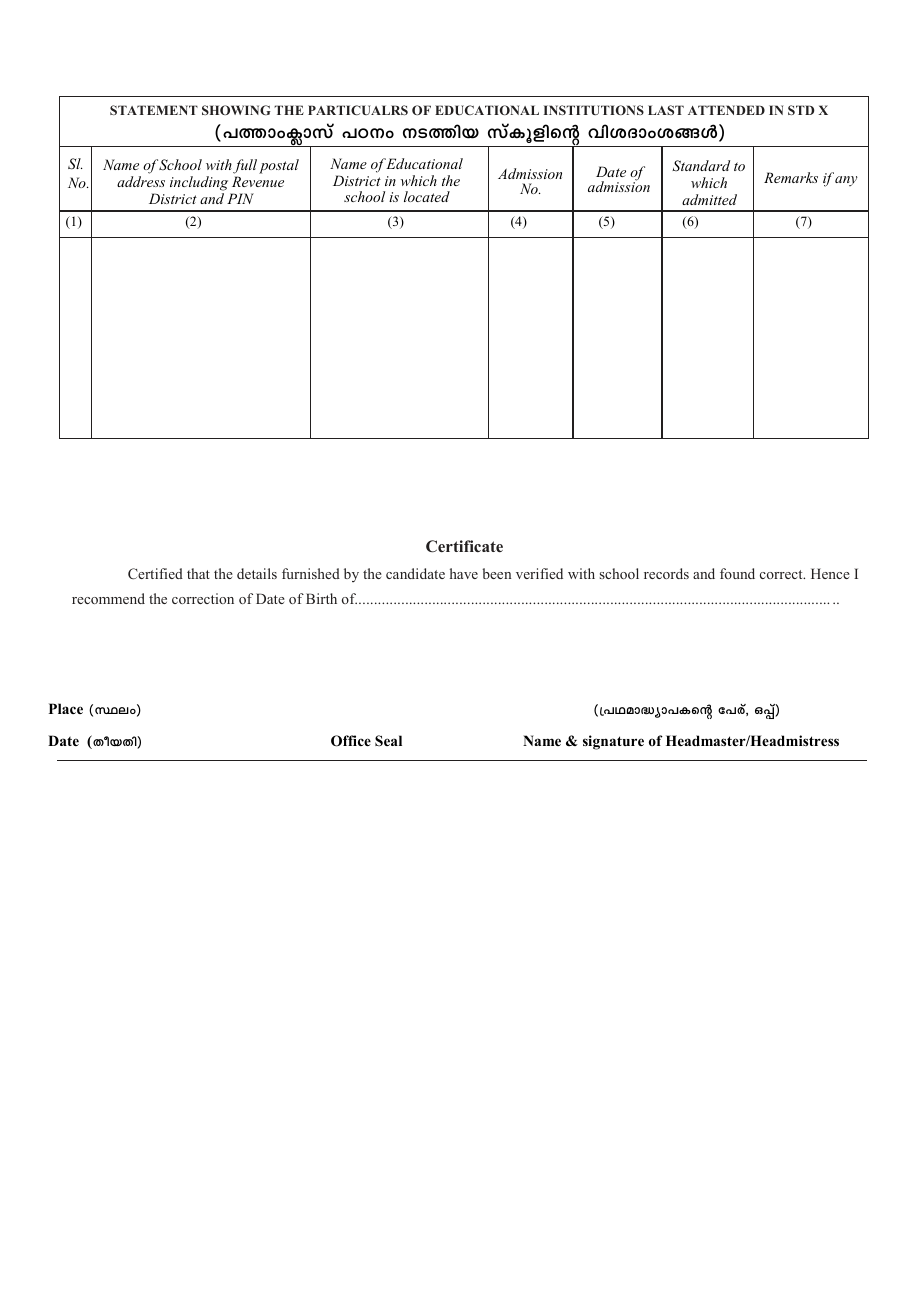 The width and height of the document is (924, 1309). I want to click on Seal, so click(388, 740).
